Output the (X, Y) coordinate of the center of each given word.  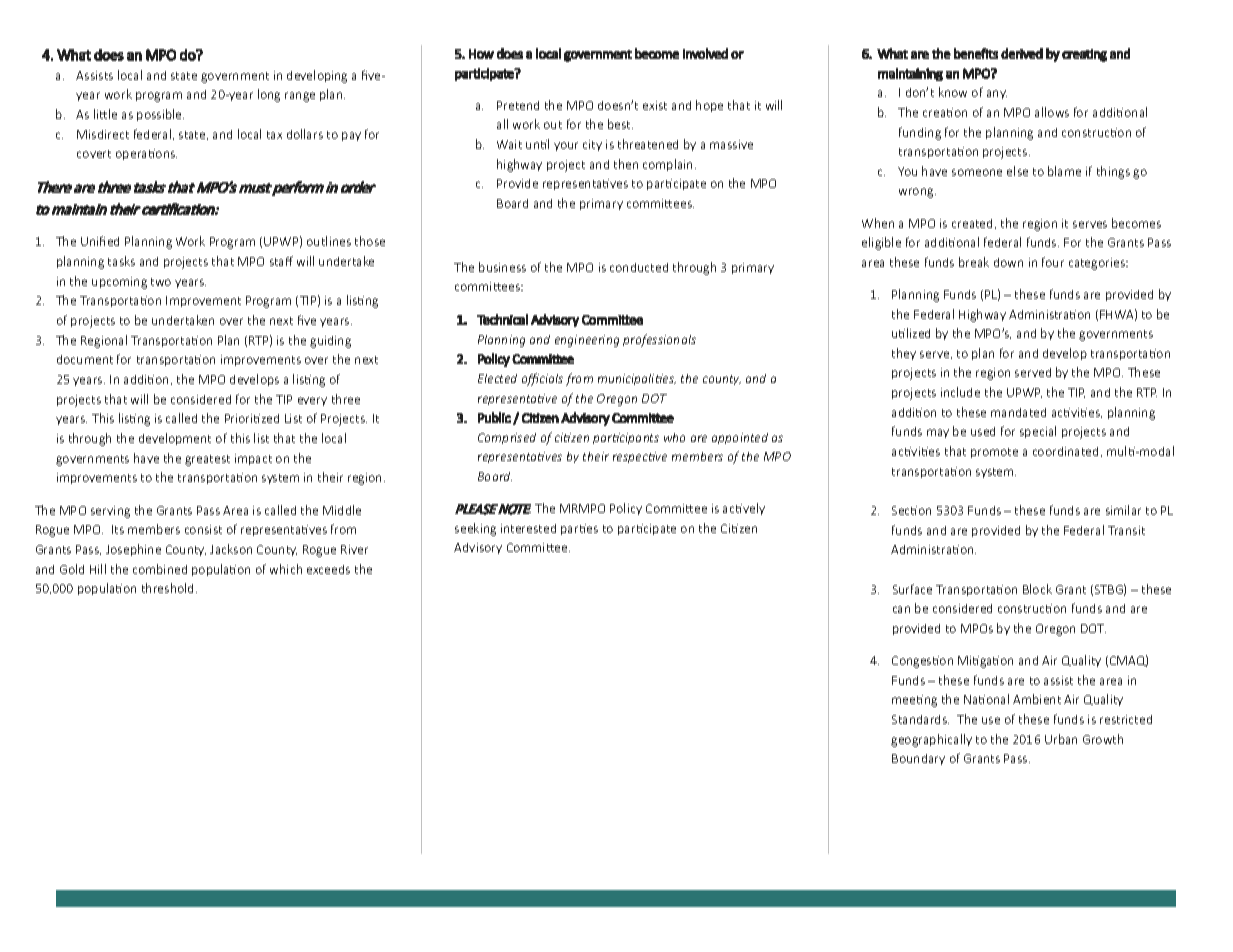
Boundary (918, 759)
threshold (169, 588)
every (312, 401)
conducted (639, 267)
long (269, 95)
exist (655, 105)
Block (1037, 589)
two (161, 282)
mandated (1018, 412)
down (1008, 262)
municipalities (637, 379)
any (997, 94)
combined (160, 569)
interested (528, 528)
